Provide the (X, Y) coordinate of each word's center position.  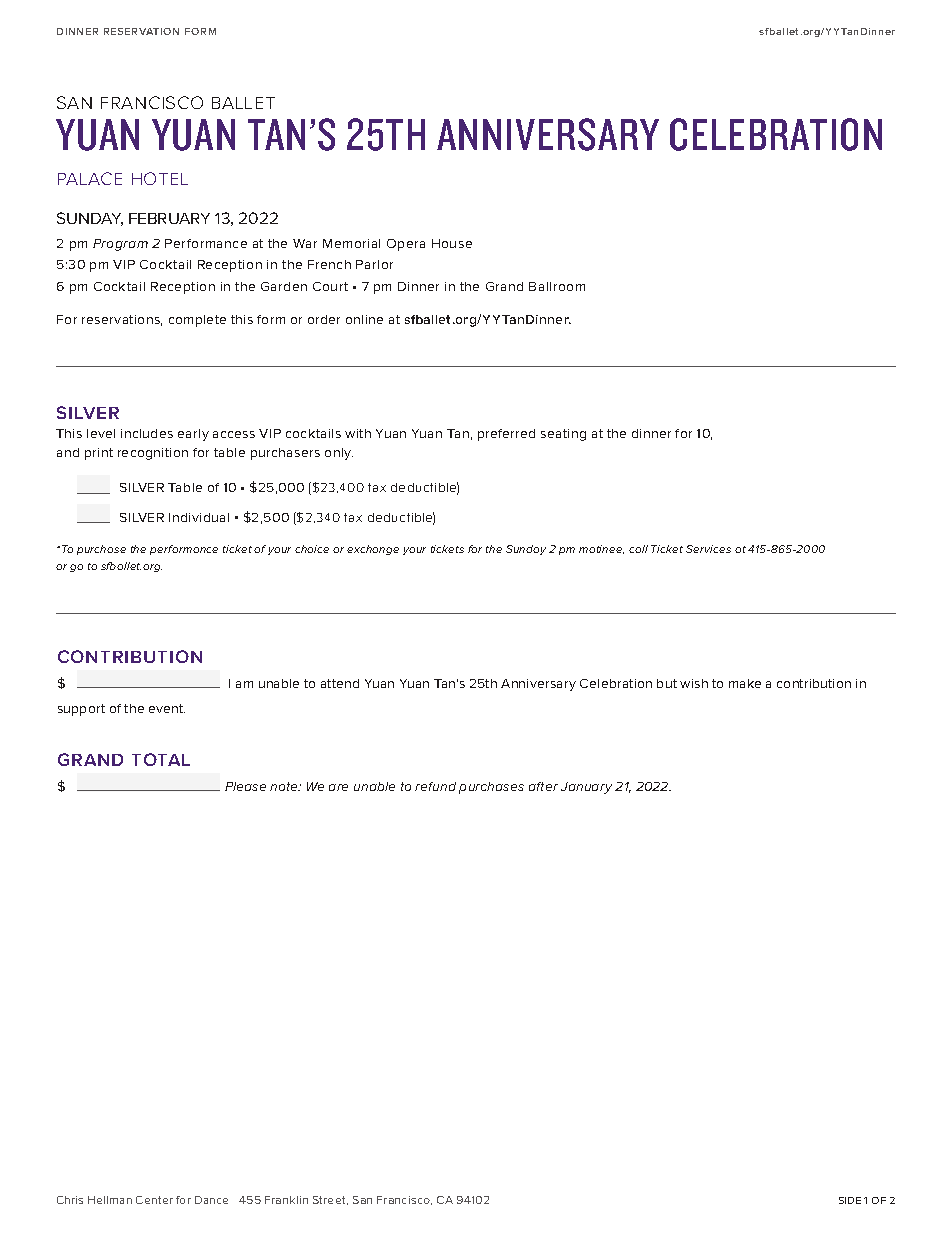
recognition (153, 454)
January (586, 788)
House (452, 243)
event (167, 708)
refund (435, 786)
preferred (506, 435)
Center (154, 1200)
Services (708, 549)
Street (330, 1200)
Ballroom (557, 286)
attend (340, 683)
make (745, 683)
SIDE (850, 1200)
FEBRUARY (169, 218)
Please (245, 786)
